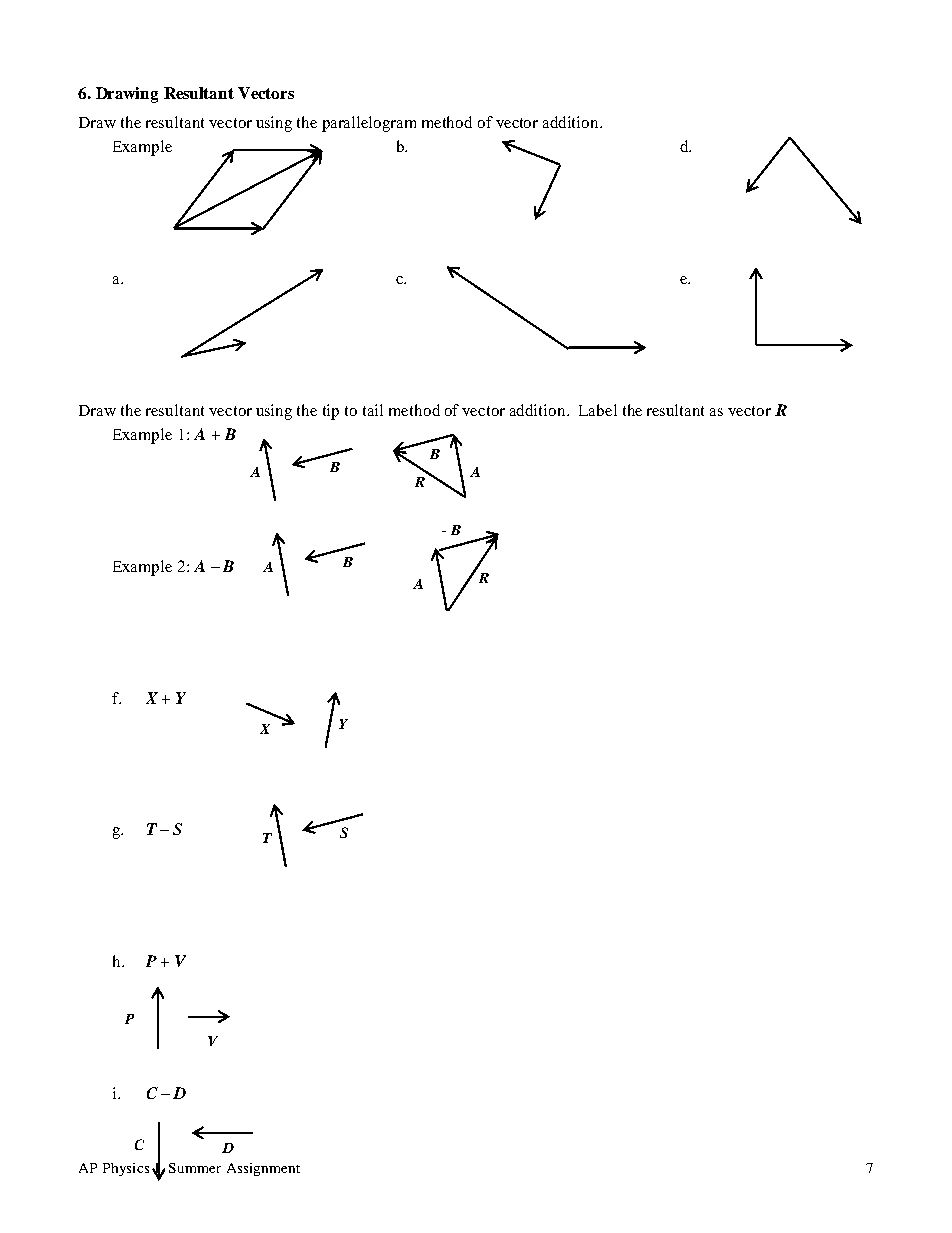  Describe the element at coordinates (195, 1168) in the screenshot. I see `Summer` at that location.
